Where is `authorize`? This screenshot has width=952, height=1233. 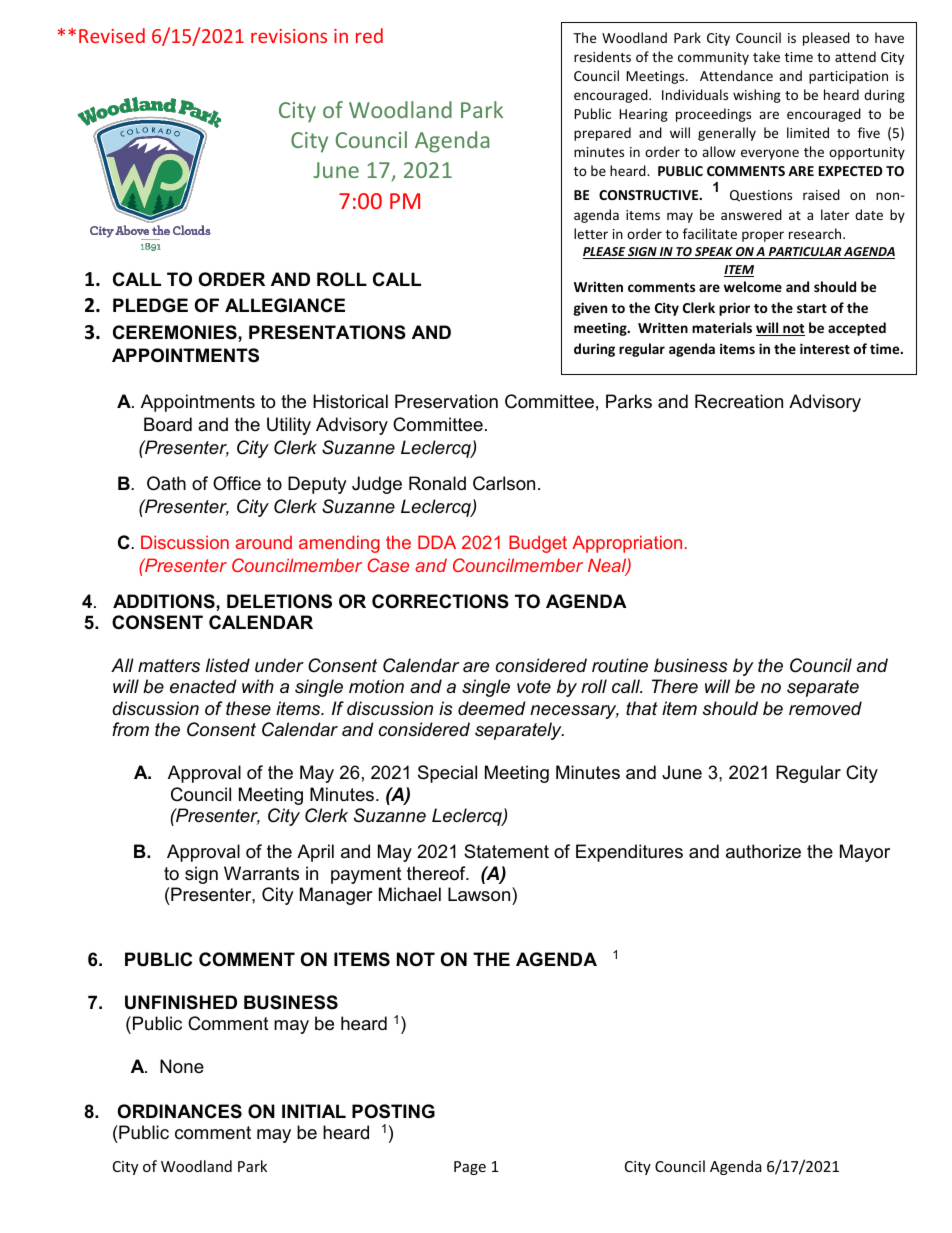
authorize is located at coordinates (763, 851).
